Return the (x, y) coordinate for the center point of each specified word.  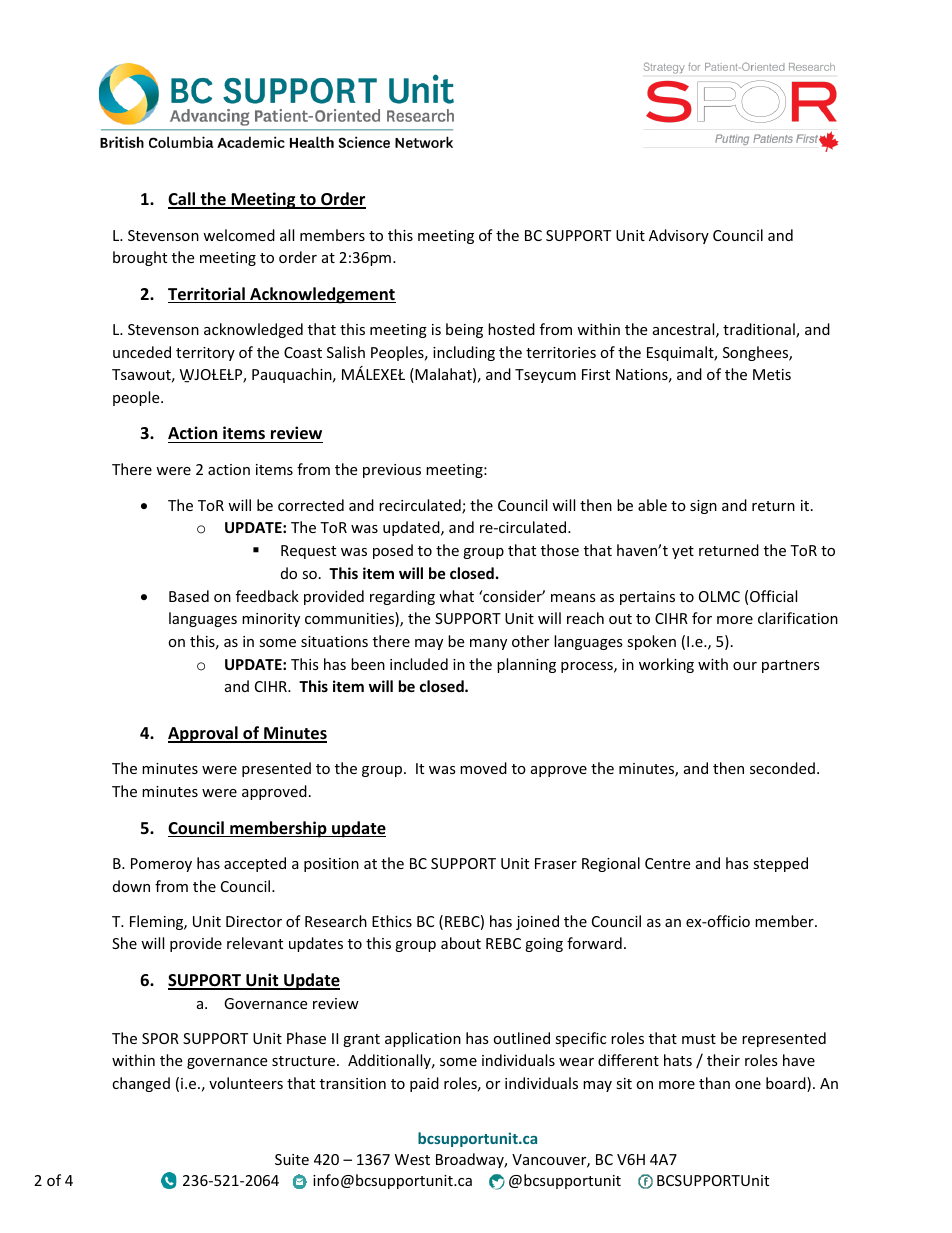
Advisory (679, 236)
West (412, 1159)
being (464, 330)
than (714, 1083)
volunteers (246, 1083)
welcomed (239, 235)
